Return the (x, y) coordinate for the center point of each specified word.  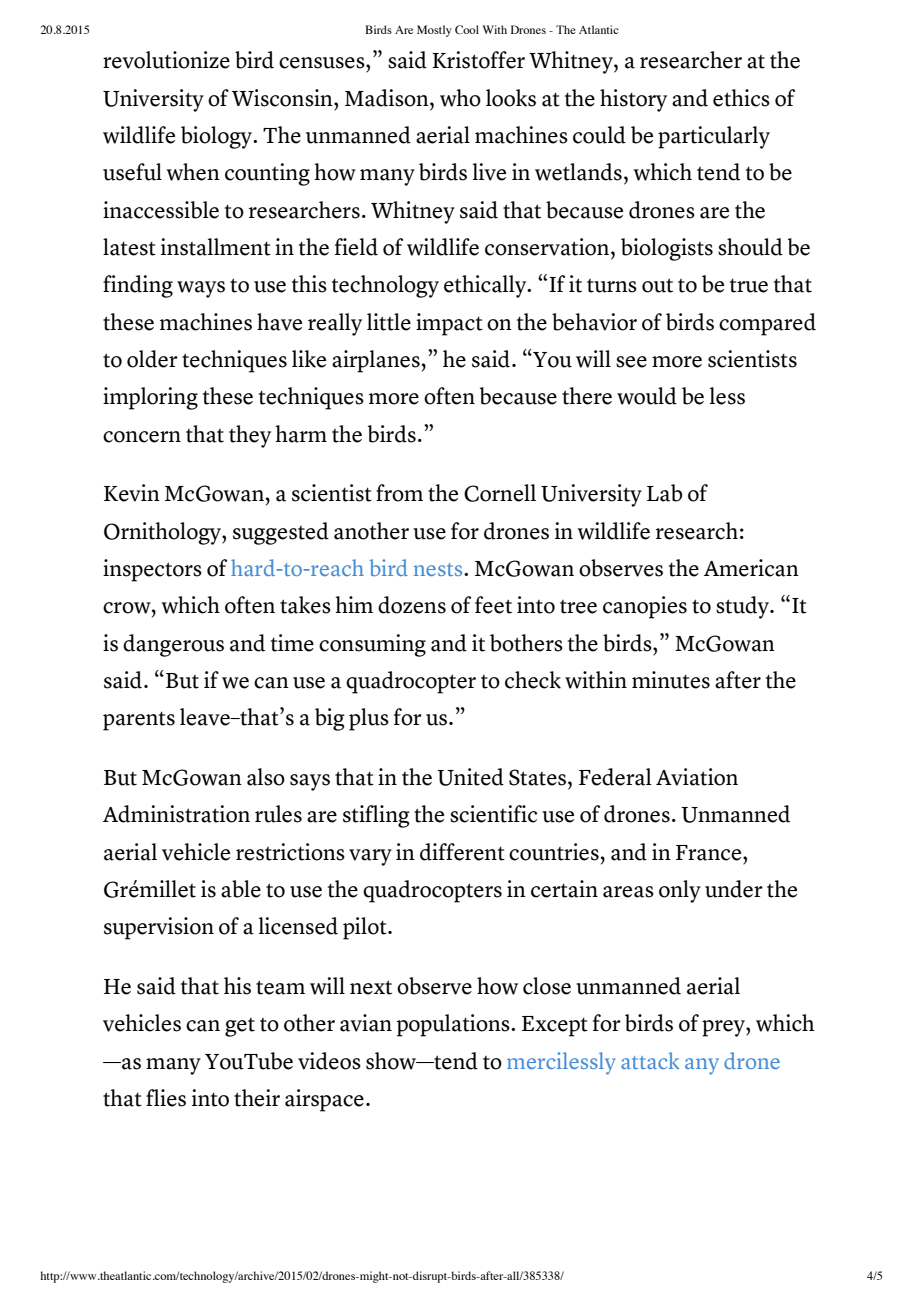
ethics (741, 98)
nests (439, 569)
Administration (176, 814)
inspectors (152, 570)
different (462, 852)
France (710, 853)
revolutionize (166, 60)
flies (166, 1098)
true (749, 285)
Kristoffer (478, 60)
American (751, 568)
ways (201, 289)
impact (449, 324)
